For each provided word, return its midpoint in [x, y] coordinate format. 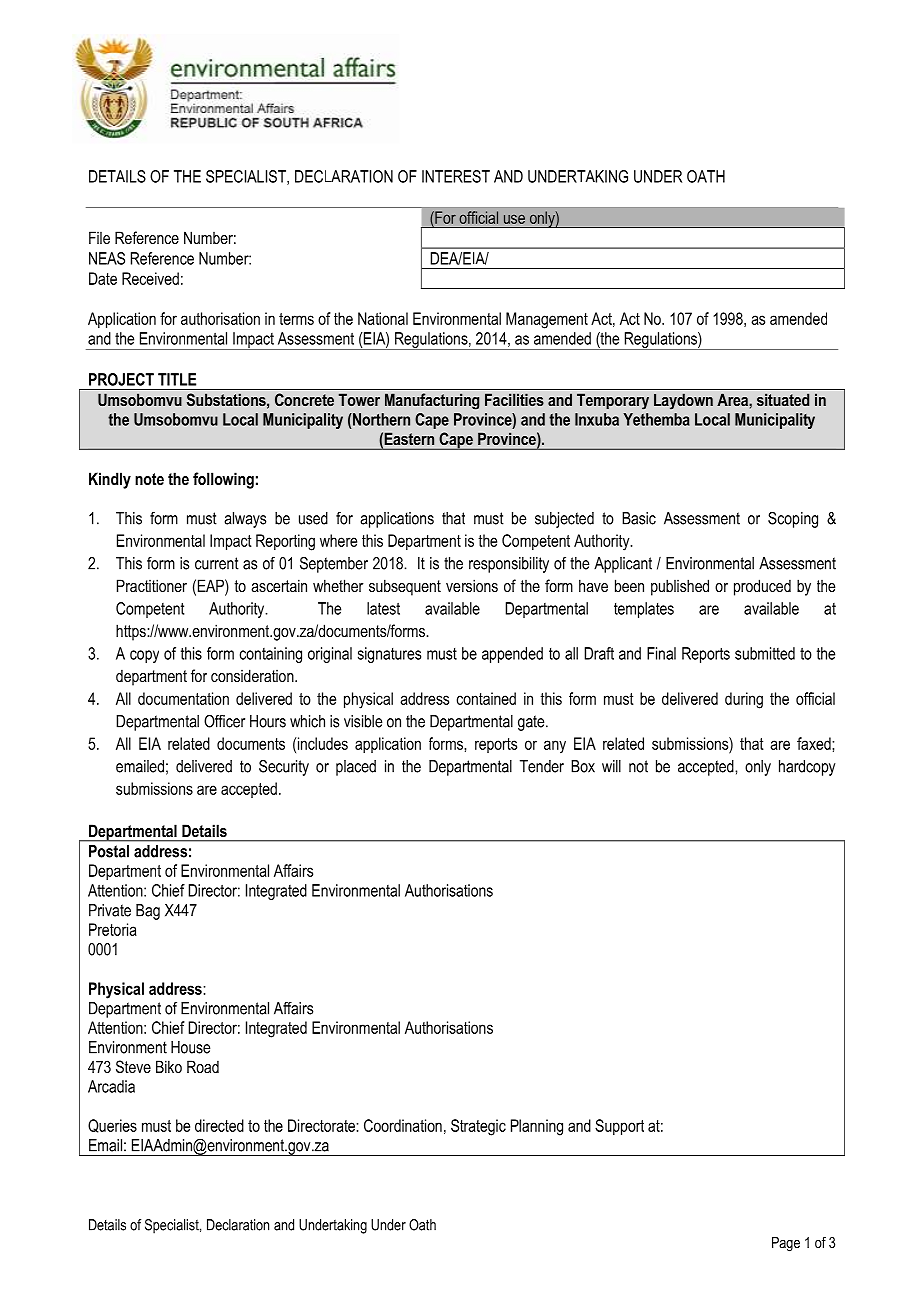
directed [219, 1125]
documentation [183, 698]
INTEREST [456, 176]
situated [783, 399]
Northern [380, 419]
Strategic [478, 1127]
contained [486, 698]
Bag [148, 912]
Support [619, 1127]
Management [547, 320]
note [149, 479]
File [99, 237]
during [744, 700]
